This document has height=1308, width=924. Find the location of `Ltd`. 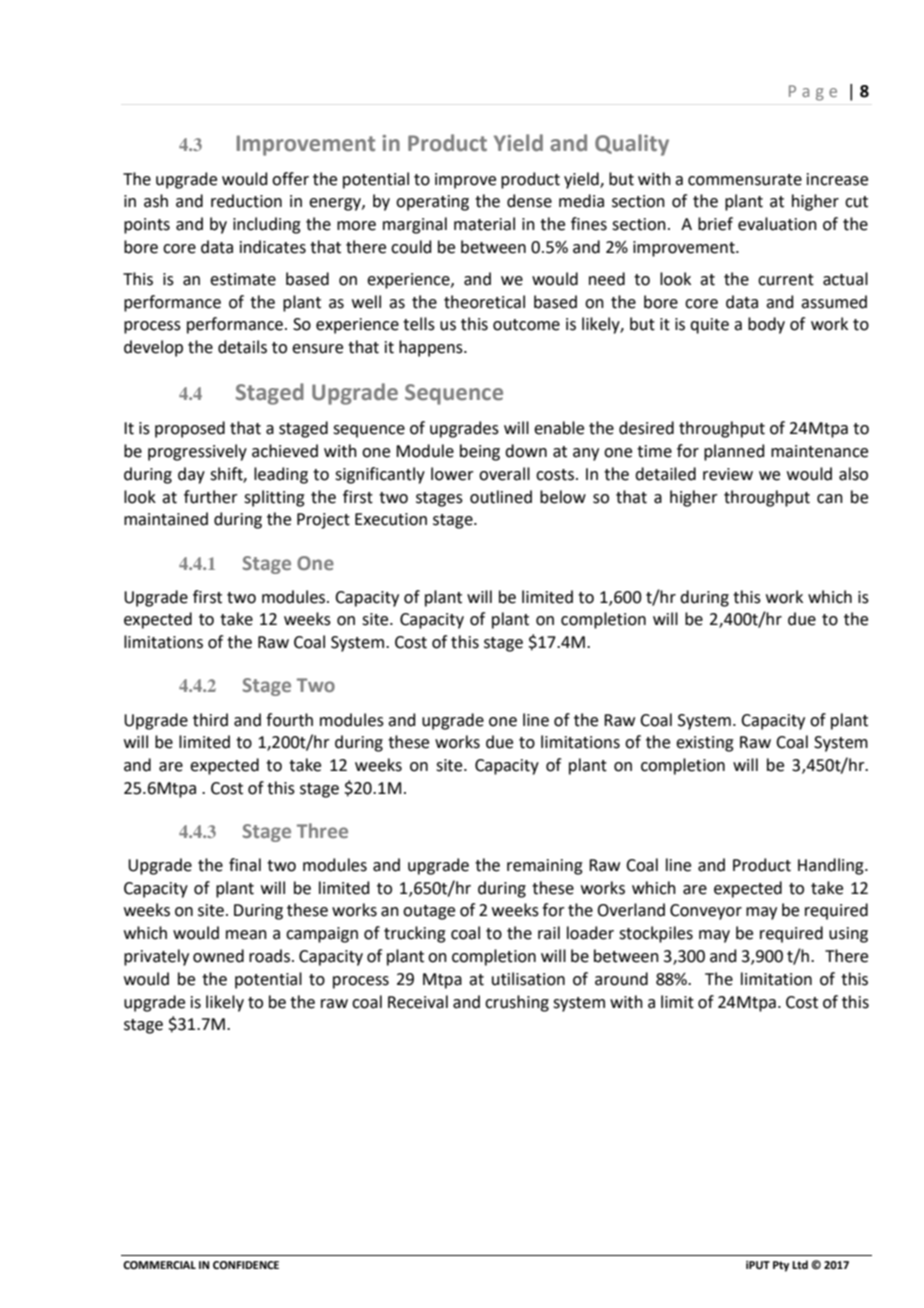

Ltd is located at coordinates (800, 1264).
